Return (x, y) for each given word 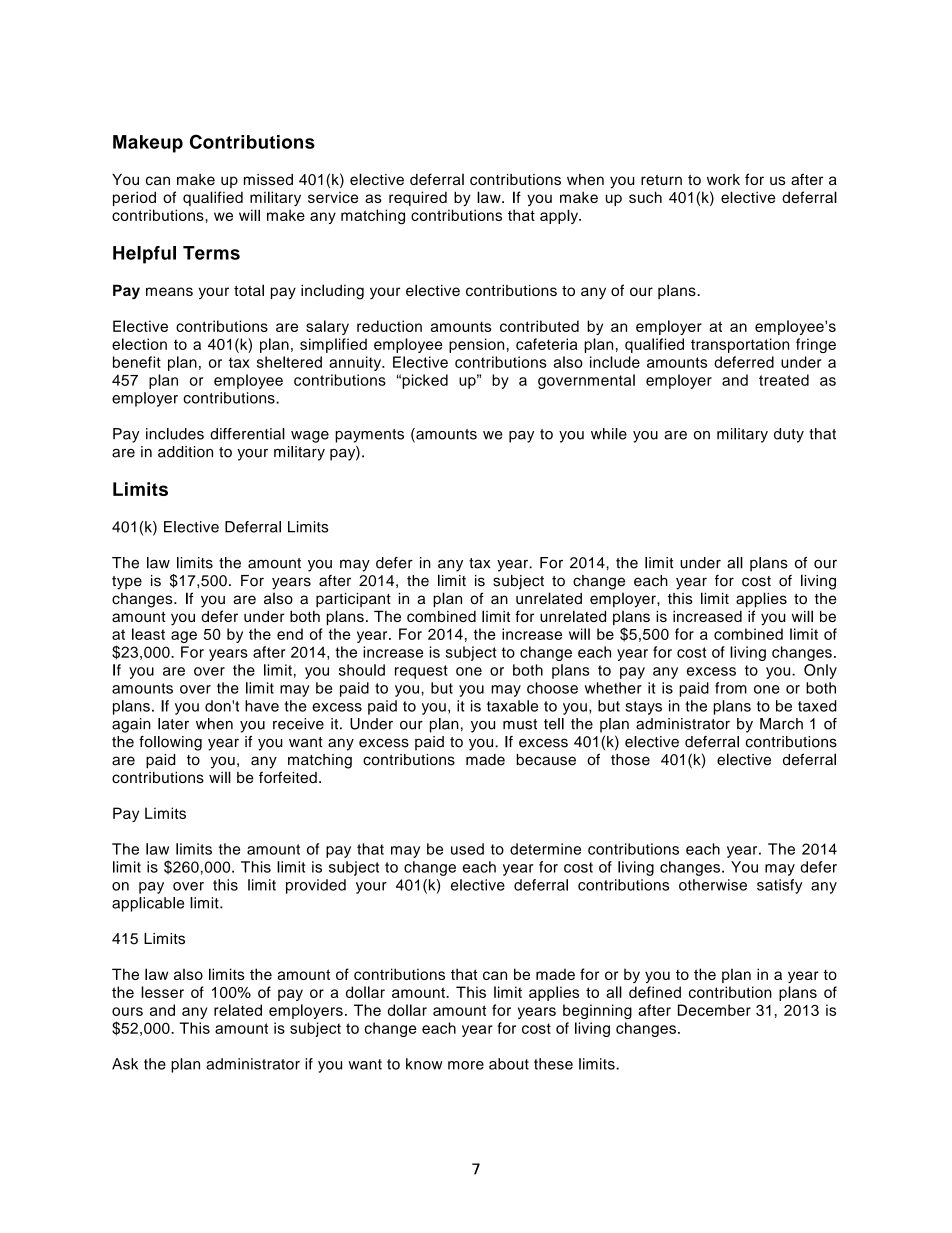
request (421, 672)
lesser (162, 992)
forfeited (288, 777)
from (731, 688)
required (418, 198)
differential (247, 434)
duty (789, 435)
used (467, 849)
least (148, 634)
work (723, 179)
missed (268, 179)
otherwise (713, 885)
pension (476, 345)
